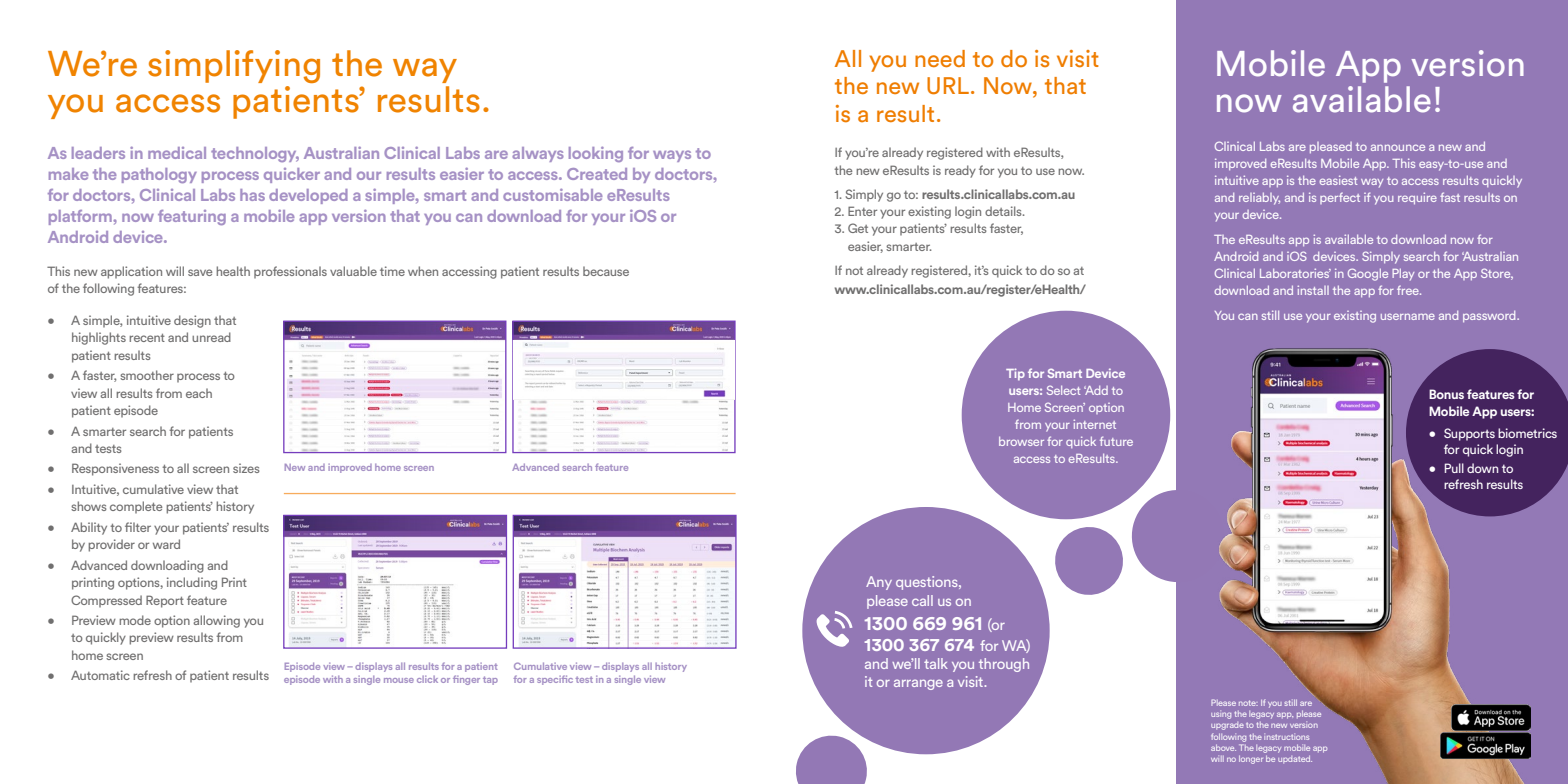 This image has height=784, width=1568. What do you see at coordinates (879, 583) in the image?
I see `Any` at bounding box center [879, 583].
